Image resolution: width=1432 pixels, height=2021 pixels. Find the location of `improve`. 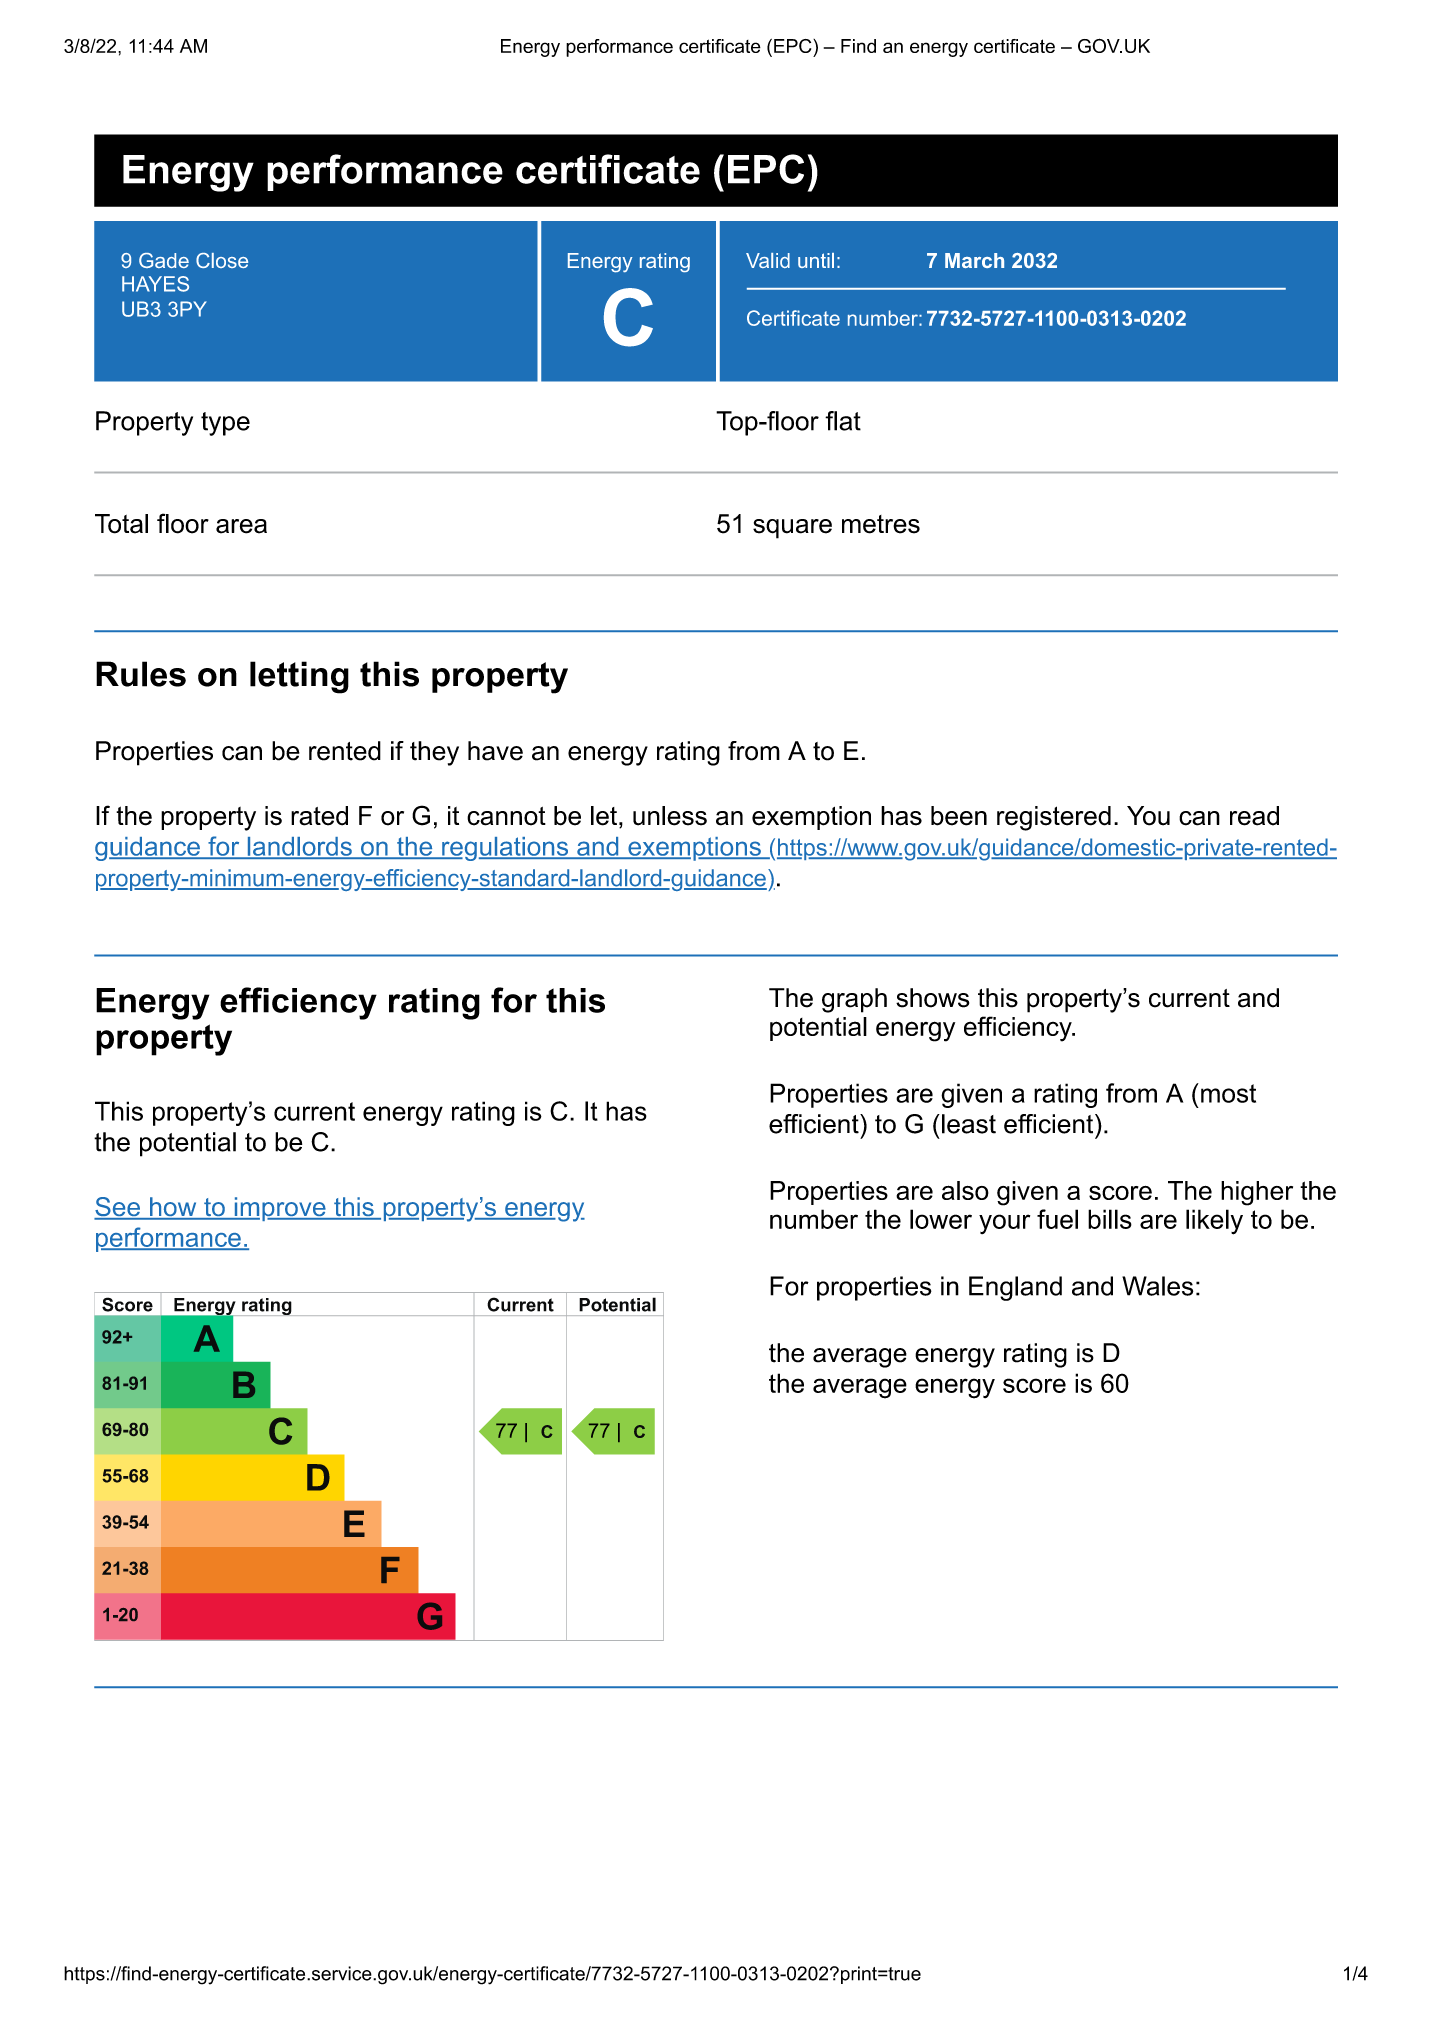

improve is located at coordinates (280, 1209).
